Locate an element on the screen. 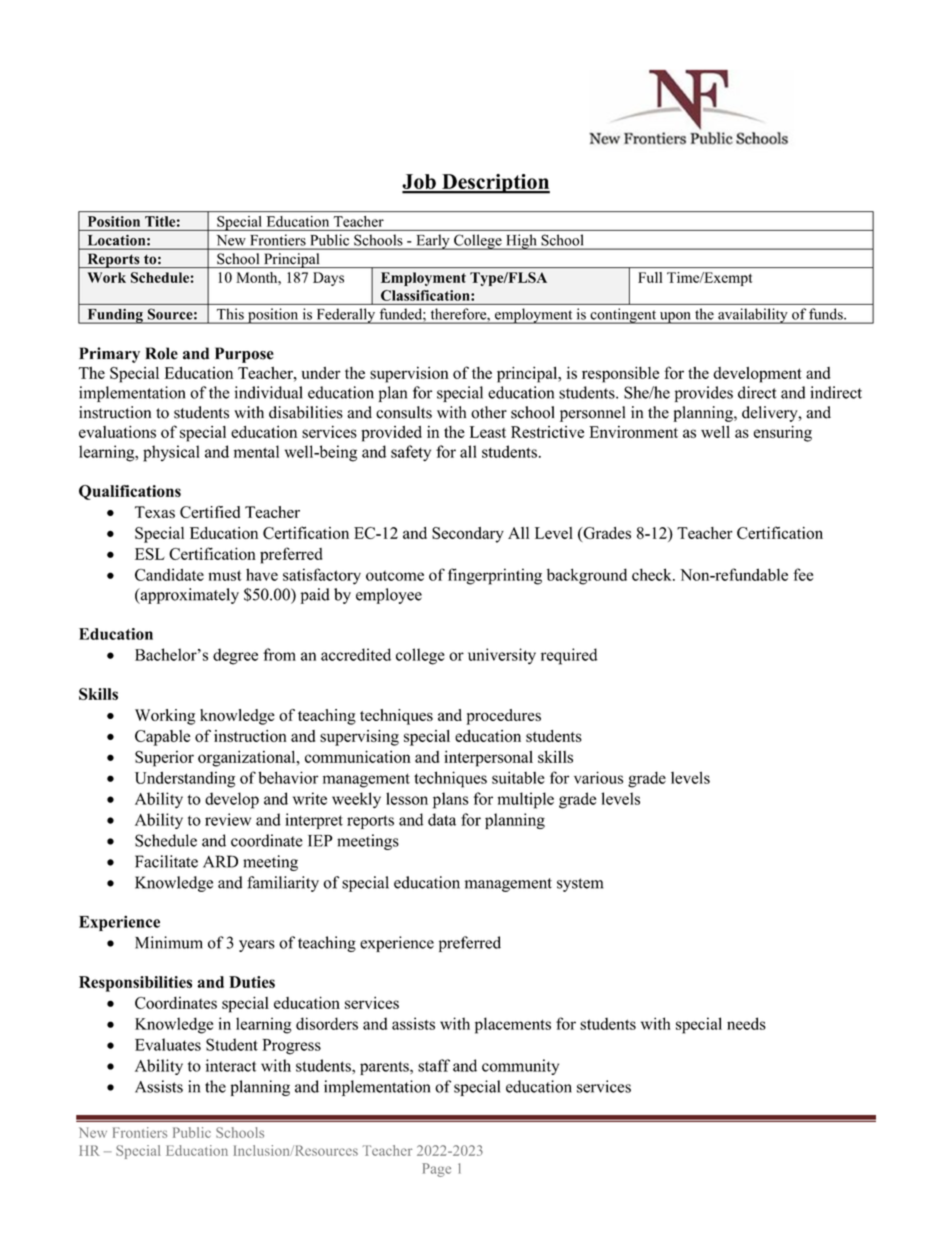 The image size is (952, 1233). Full is located at coordinates (650, 277).
